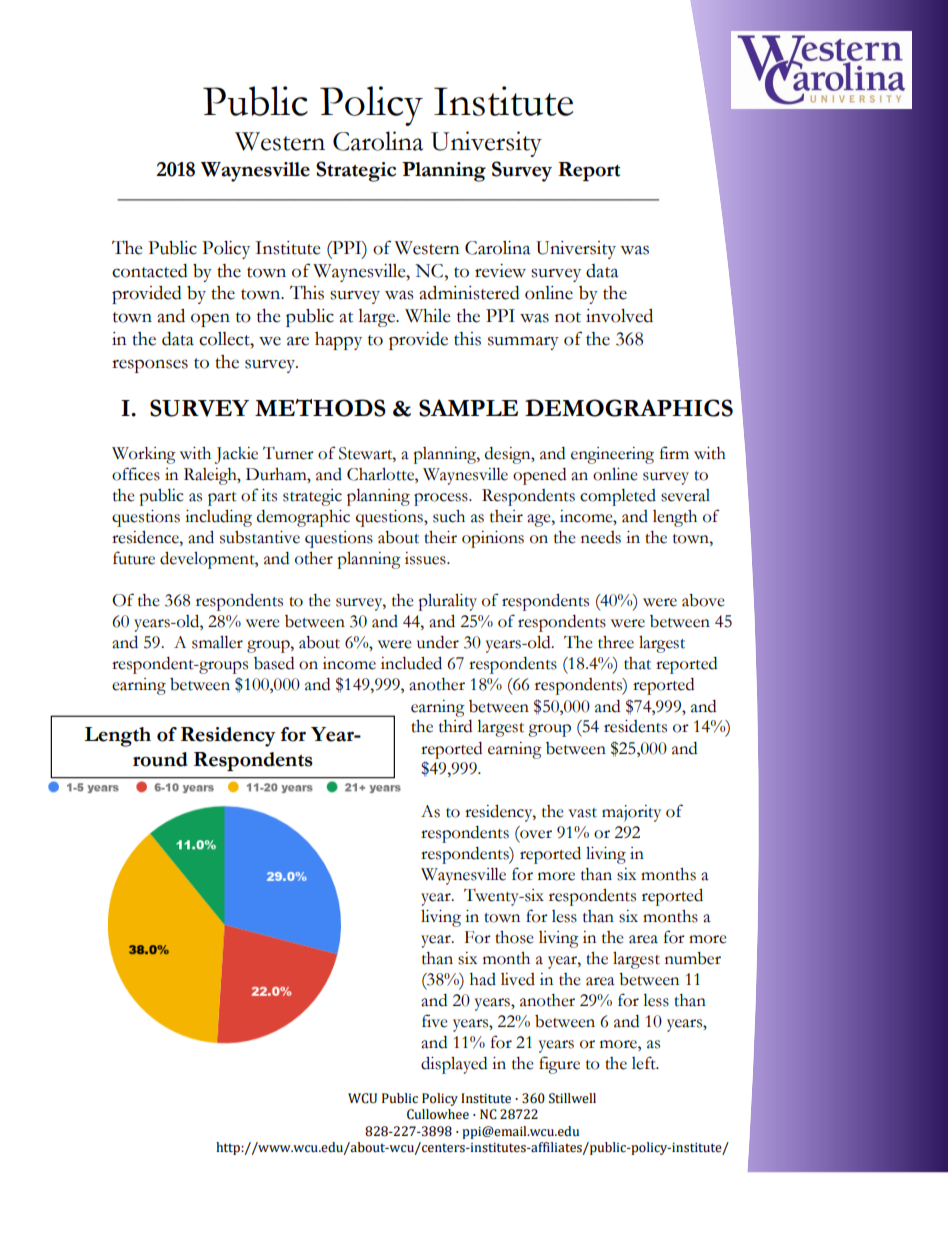  What do you see at coordinates (631, 813) in the screenshot?
I see `majority` at bounding box center [631, 813].
